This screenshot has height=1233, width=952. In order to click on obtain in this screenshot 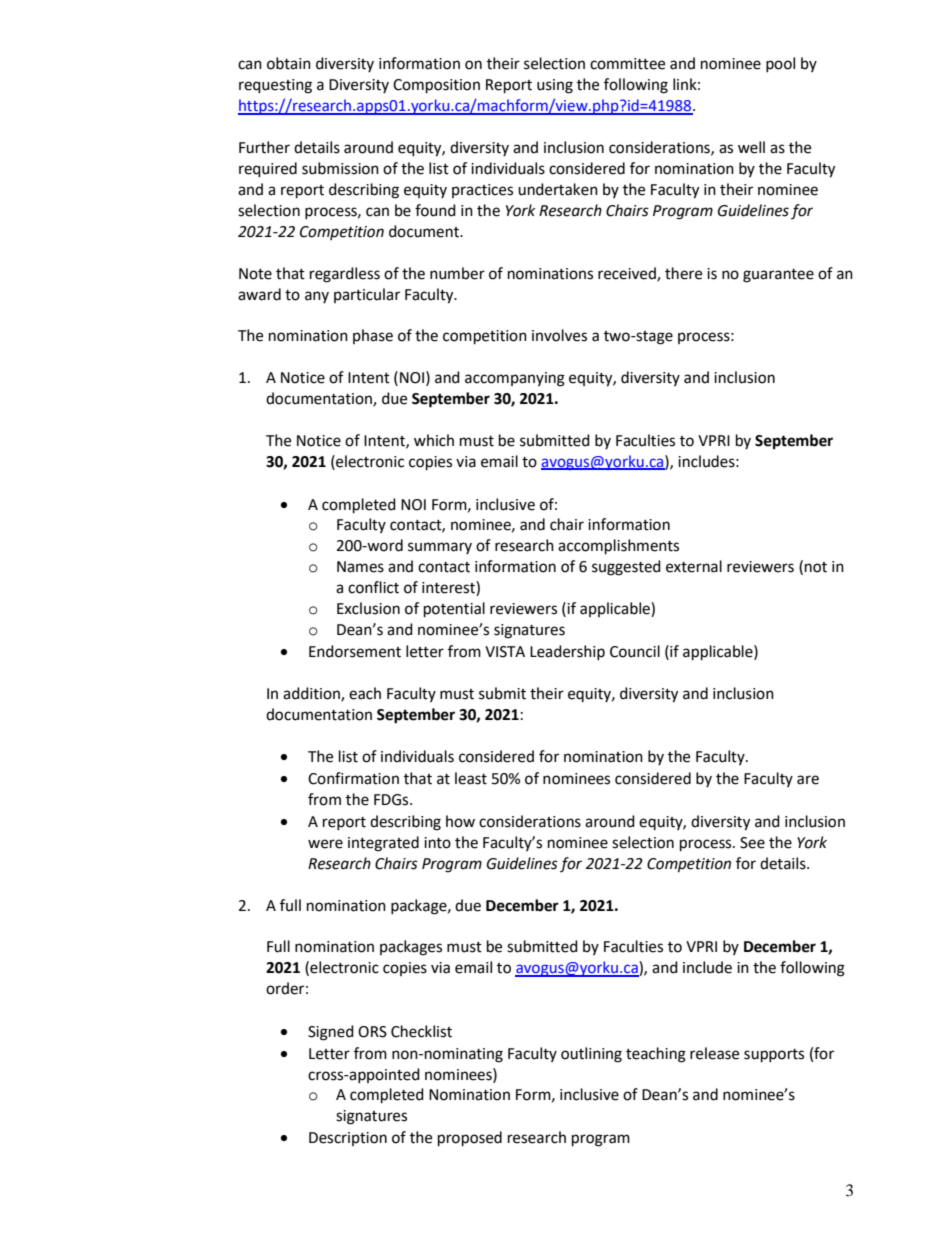, I will do `click(289, 63)`.
